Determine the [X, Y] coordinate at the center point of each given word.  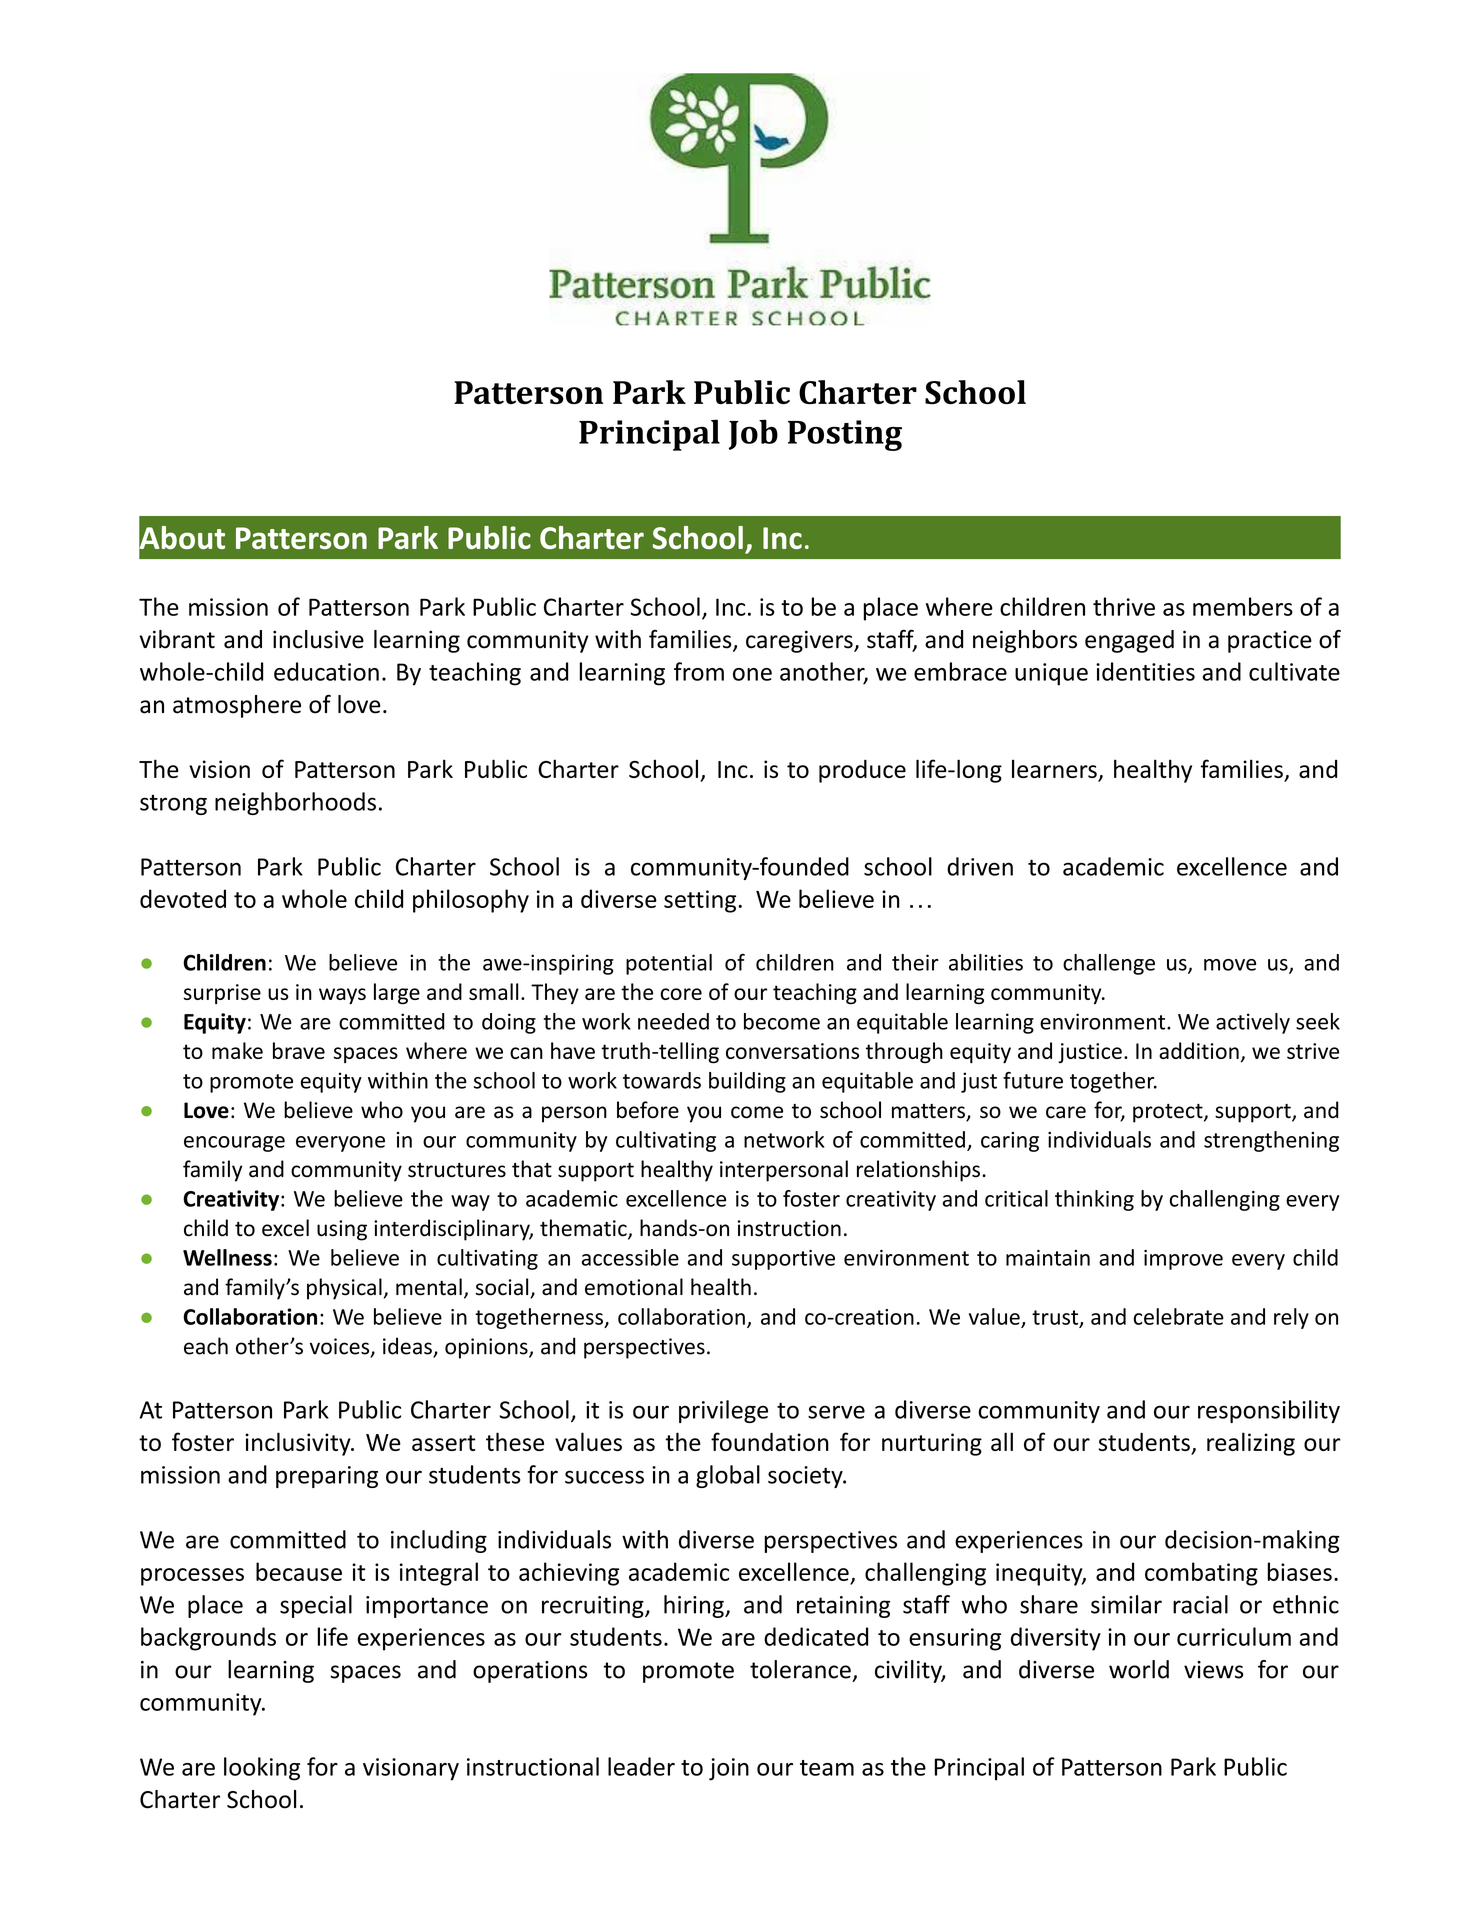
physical [344, 1289]
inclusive [318, 639]
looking [262, 1769]
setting [701, 901]
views [1214, 1670]
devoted [183, 898]
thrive [1124, 606]
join [729, 1769]
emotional [634, 1287]
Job [753, 434]
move [1230, 965]
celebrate [1178, 1316]
